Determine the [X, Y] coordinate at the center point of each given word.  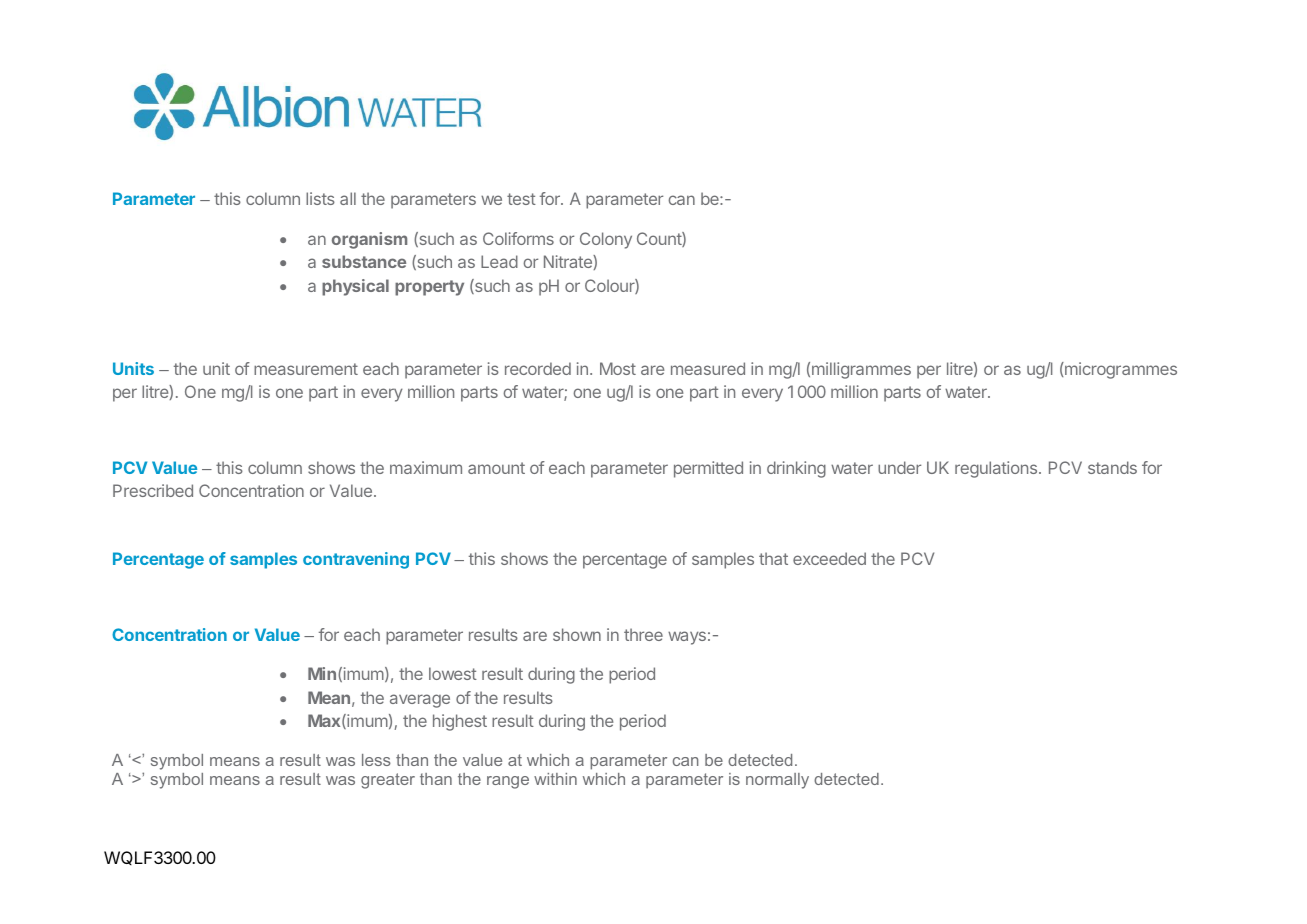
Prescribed [153, 490]
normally [777, 781]
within [555, 779]
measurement [306, 369]
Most [618, 368]
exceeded [829, 558]
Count [660, 239]
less [376, 760]
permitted [708, 469]
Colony [606, 240]
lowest [453, 673]
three [643, 634]
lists [320, 198]
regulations [996, 469]
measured [708, 368]
